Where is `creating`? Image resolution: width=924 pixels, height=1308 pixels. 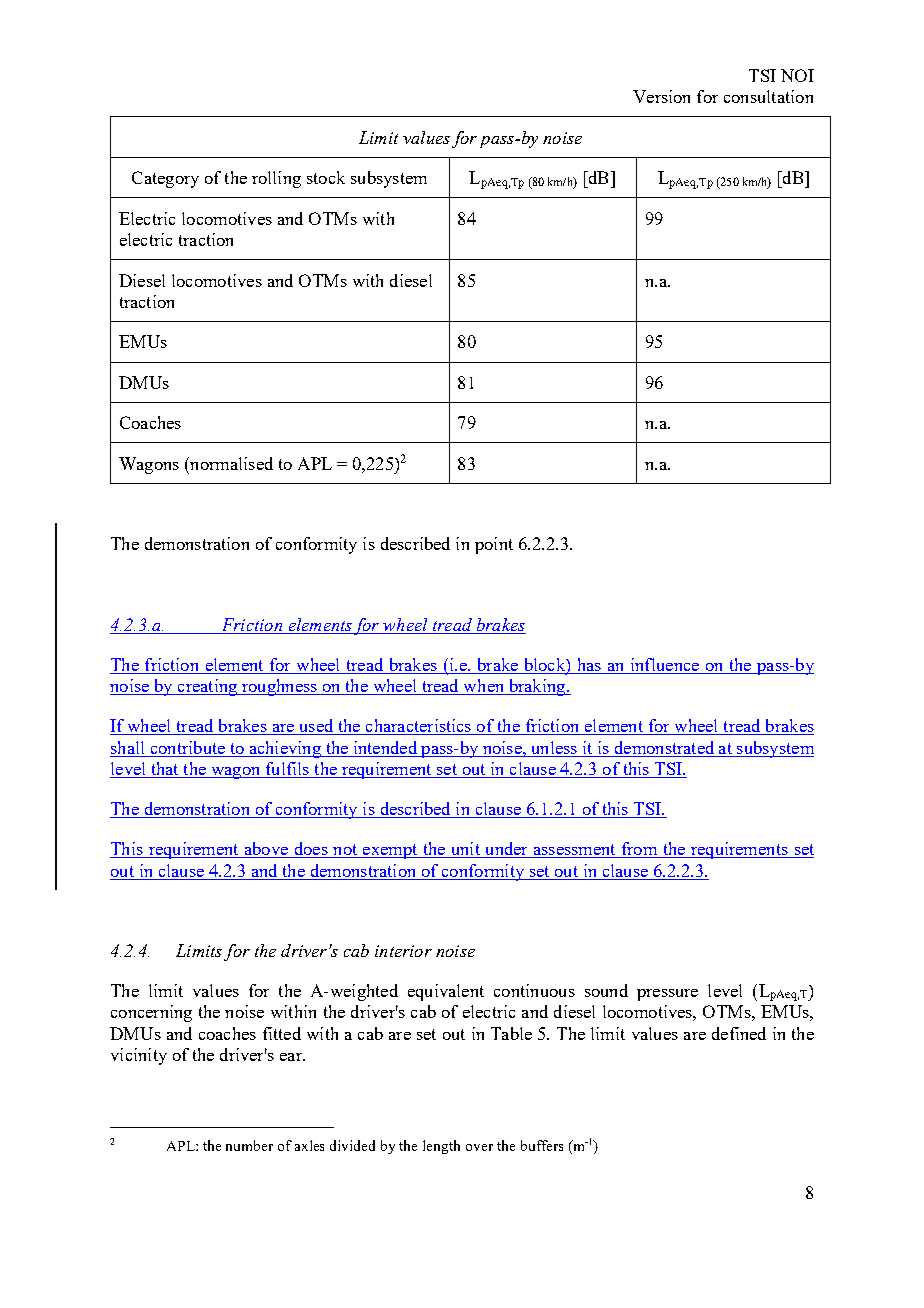
creating is located at coordinates (207, 687).
